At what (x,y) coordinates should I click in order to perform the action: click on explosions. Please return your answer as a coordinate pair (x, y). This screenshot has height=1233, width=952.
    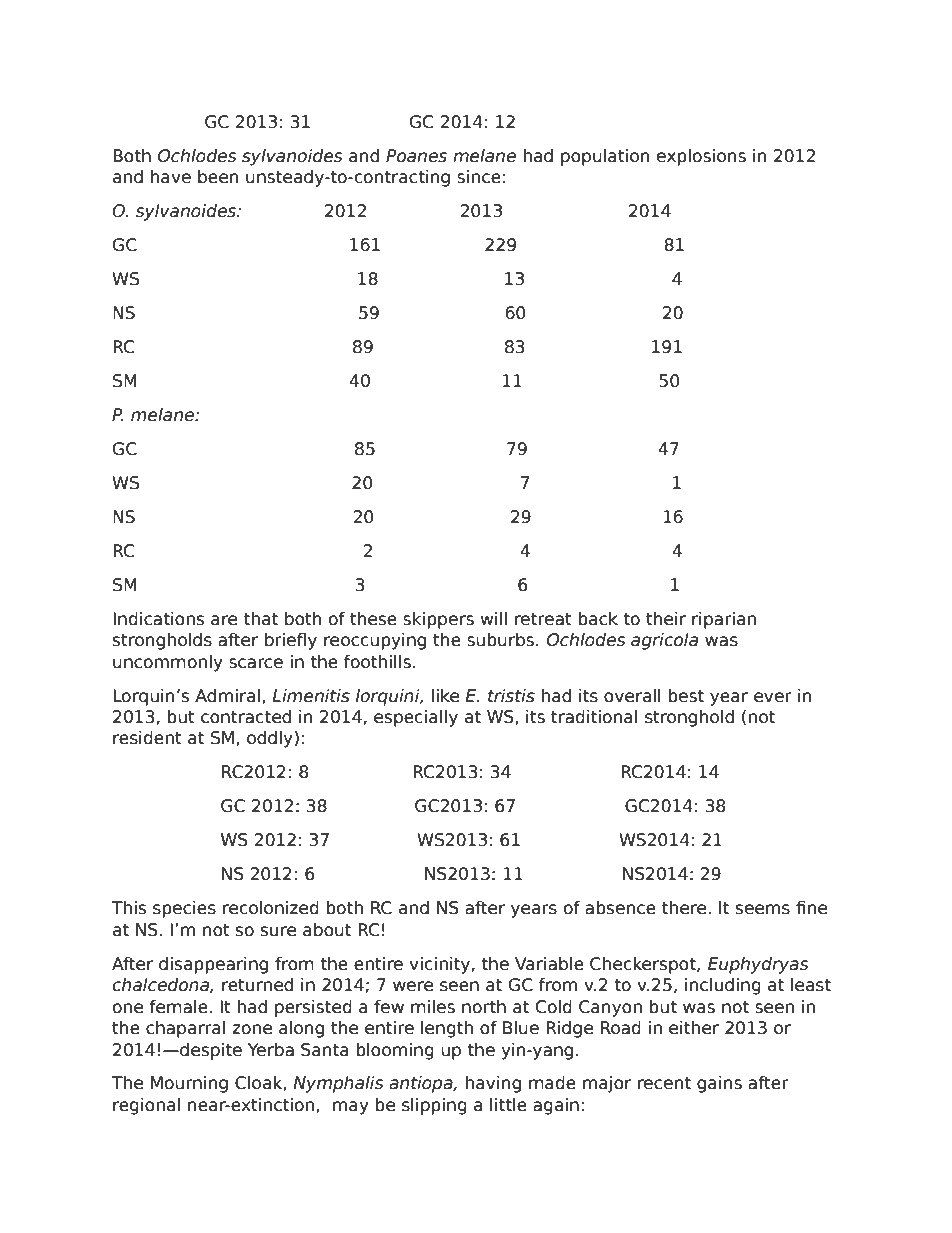
    Looking at the image, I should click on (701, 157).
